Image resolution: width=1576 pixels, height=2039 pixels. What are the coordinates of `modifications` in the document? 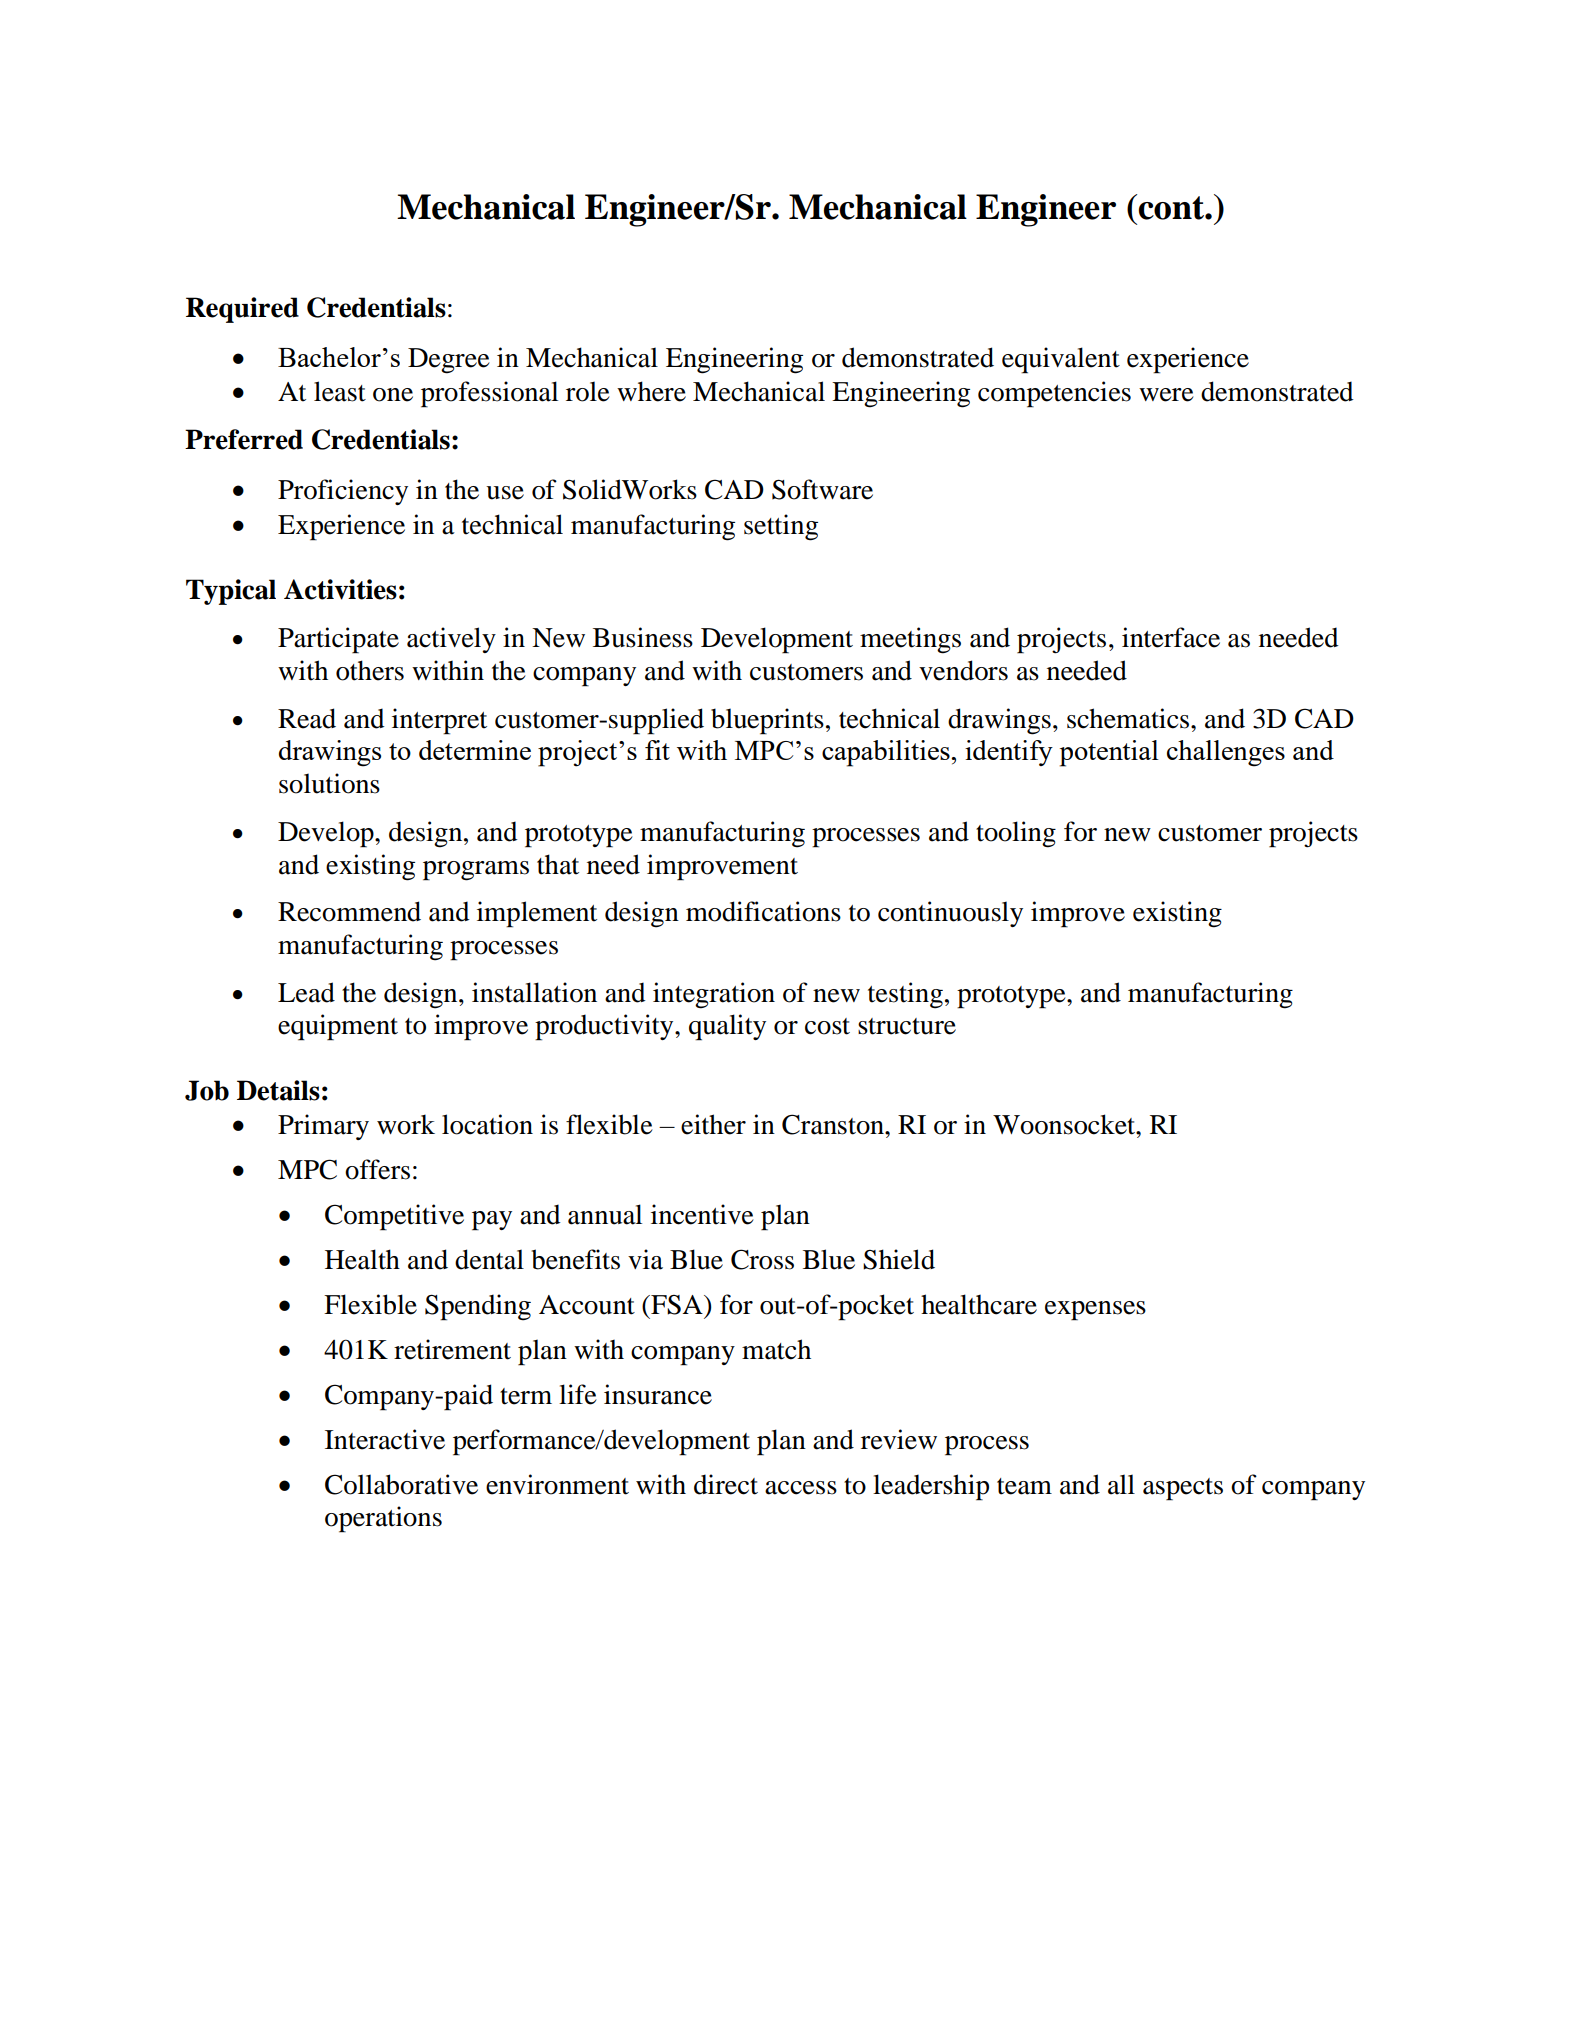 It's located at (763, 911).
